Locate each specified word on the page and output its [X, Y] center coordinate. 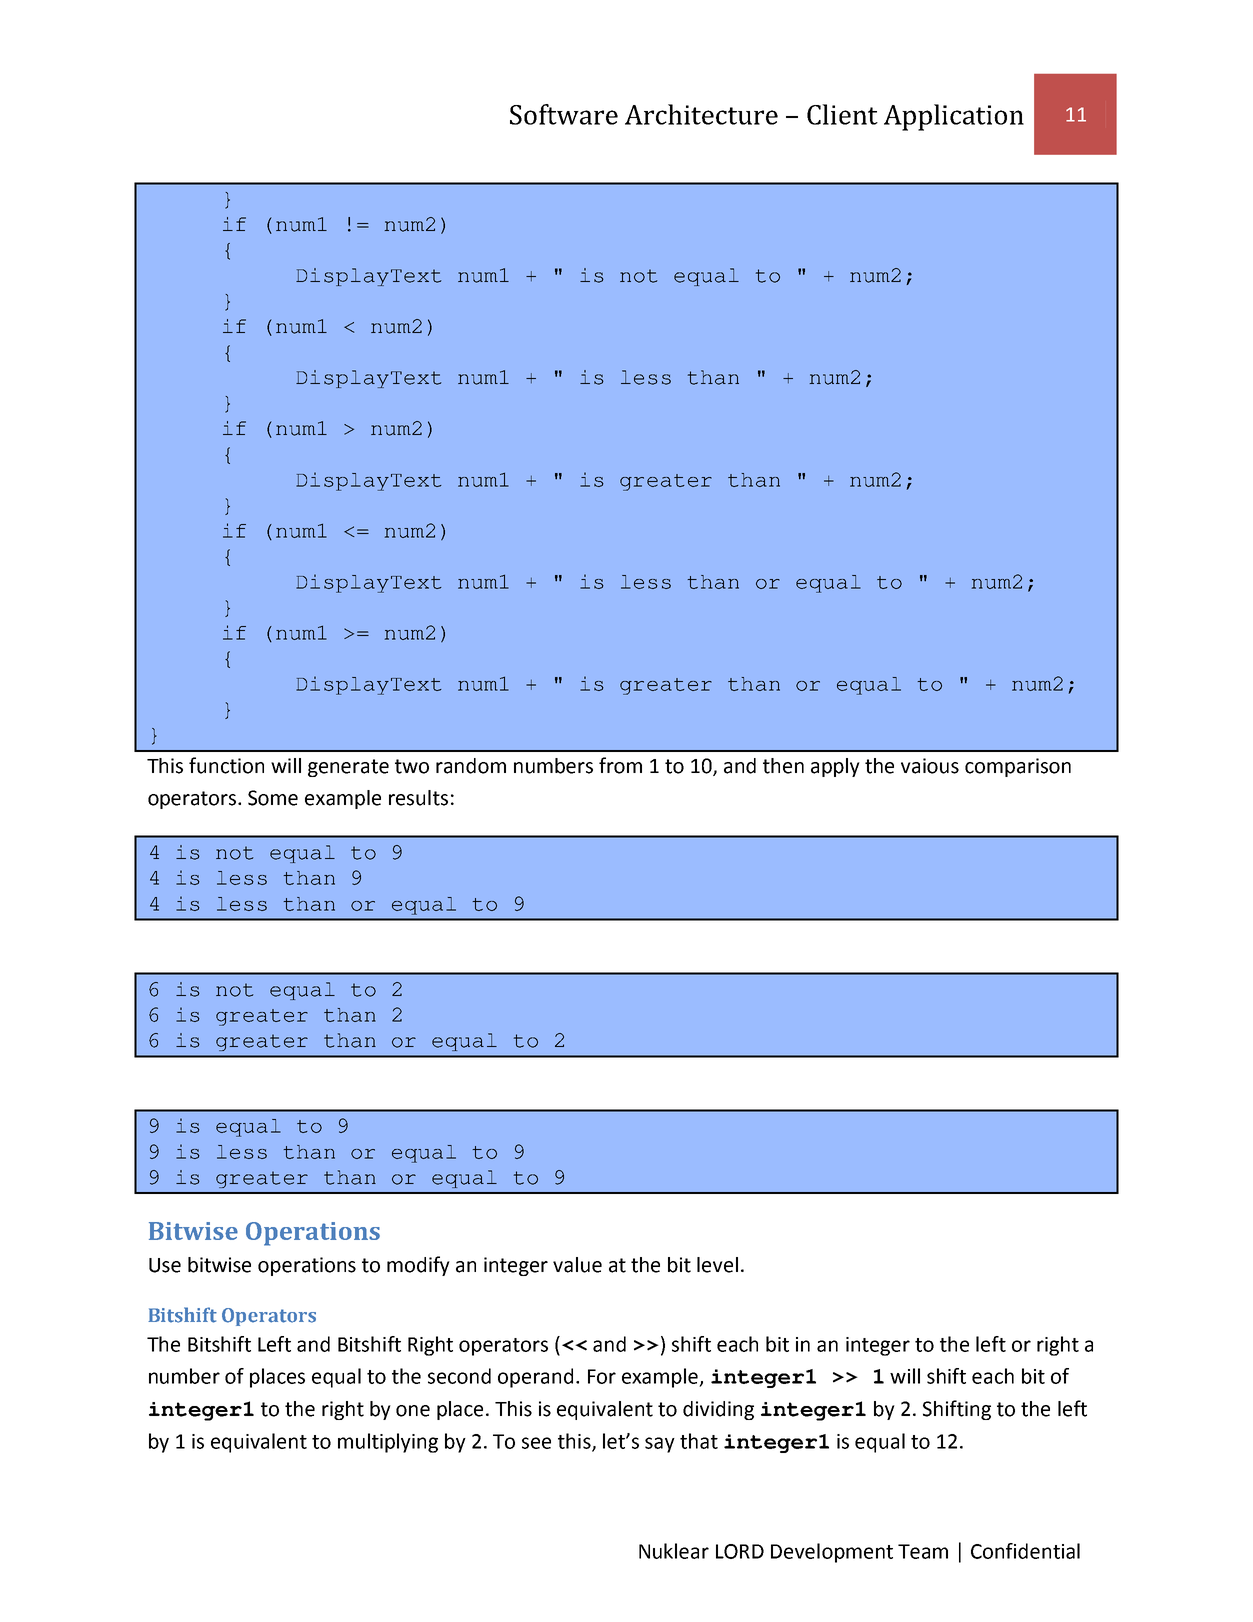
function [226, 765]
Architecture [701, 114]
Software [564, 114]
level [717, 1265]
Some [273, 798]
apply [835, 767]
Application [954, 117]
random [471, 766]
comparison [1018, 767]
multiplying [388, 1443]
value [577, 1265]
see [536, 1443]
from [620, 765]
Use [165, 1265]
